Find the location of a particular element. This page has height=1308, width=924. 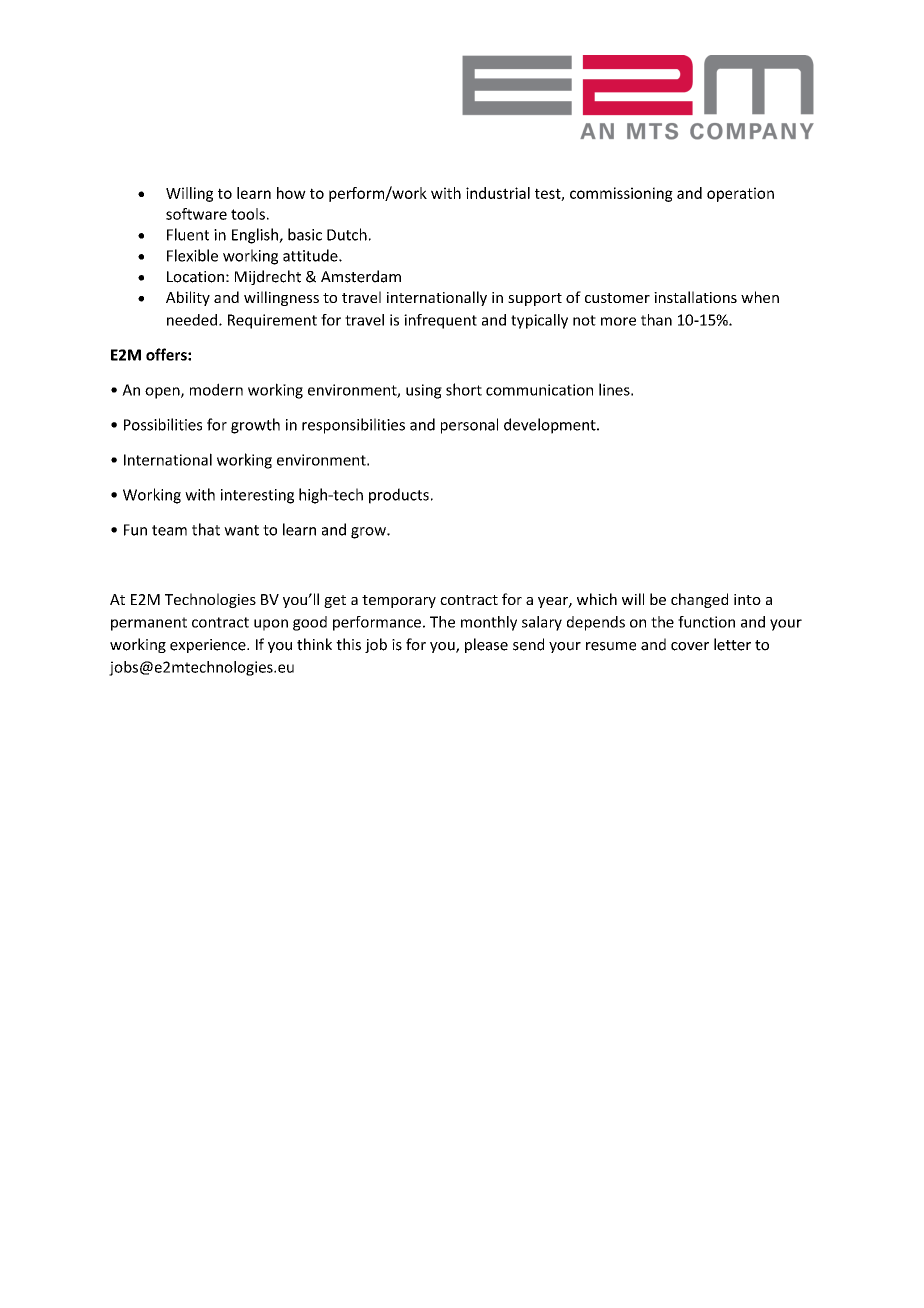

products is located at coordinates (399, 496).
